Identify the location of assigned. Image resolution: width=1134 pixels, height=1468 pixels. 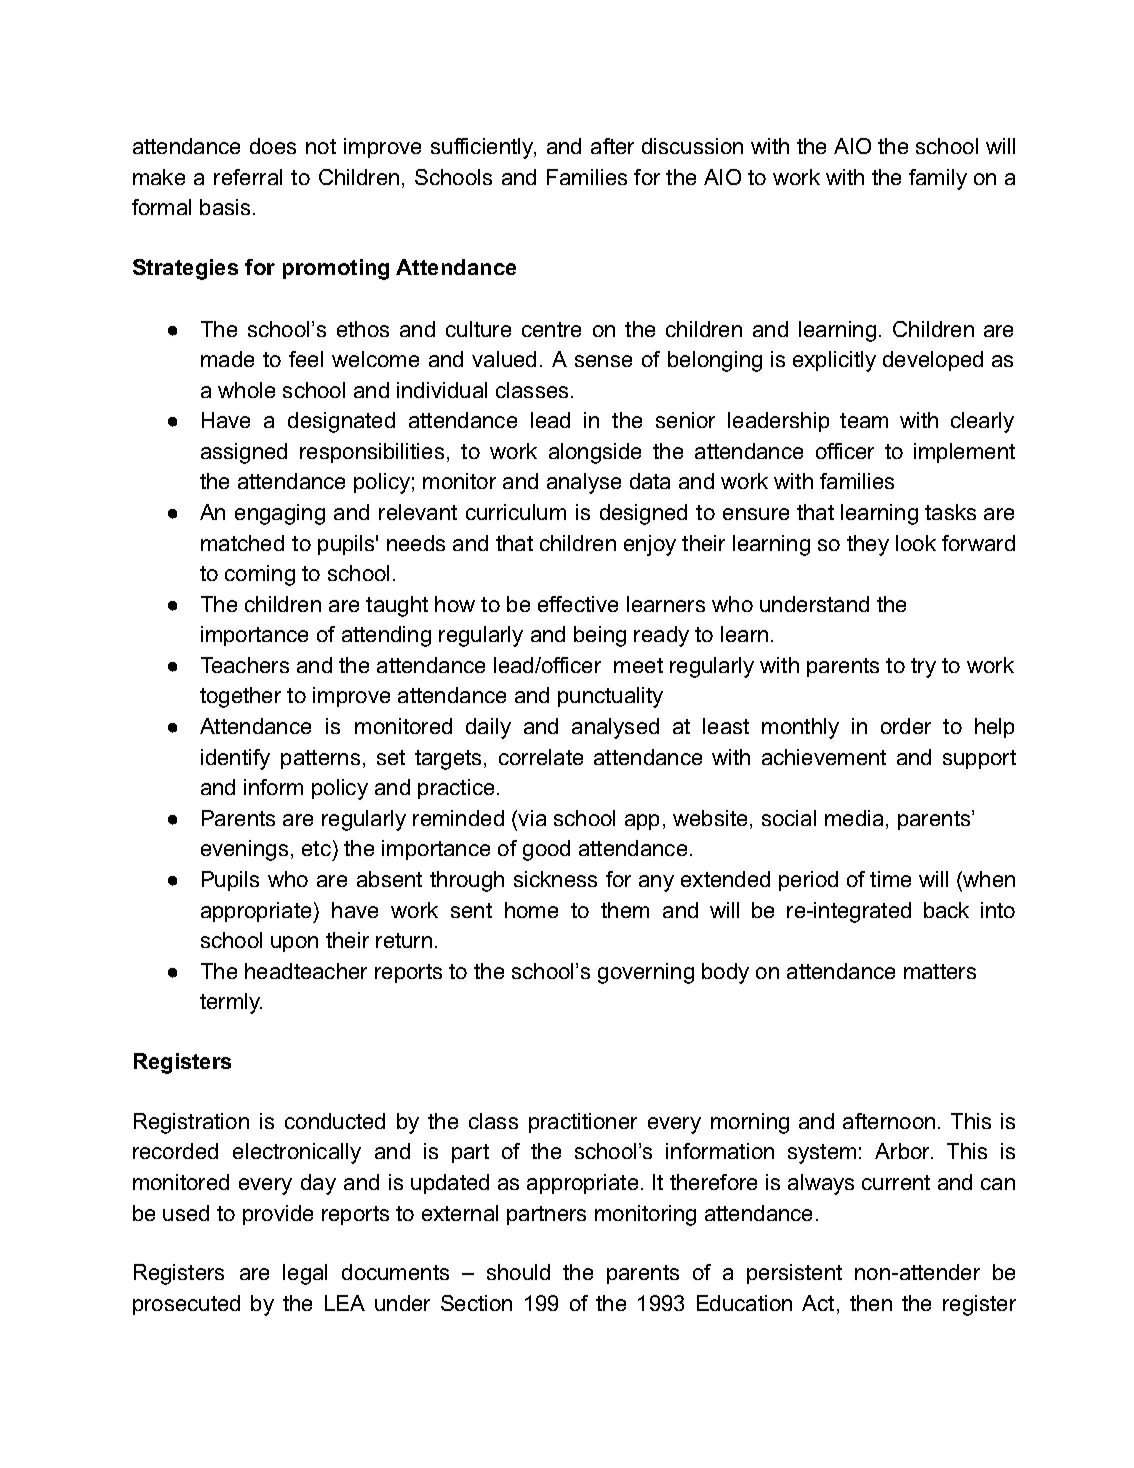
(244, 453).
